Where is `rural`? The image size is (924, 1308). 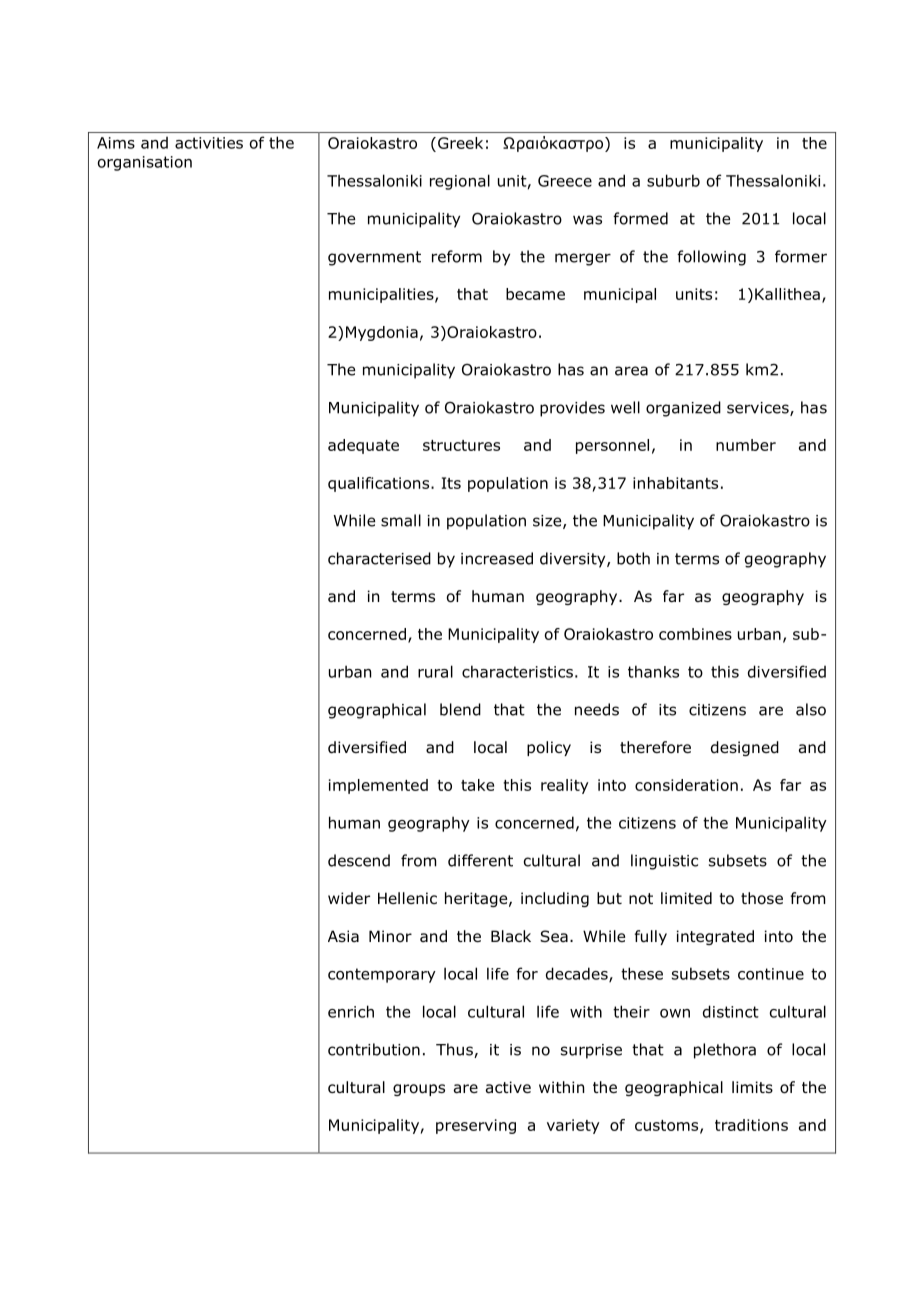
rural is located at coordinates (435, 671).
